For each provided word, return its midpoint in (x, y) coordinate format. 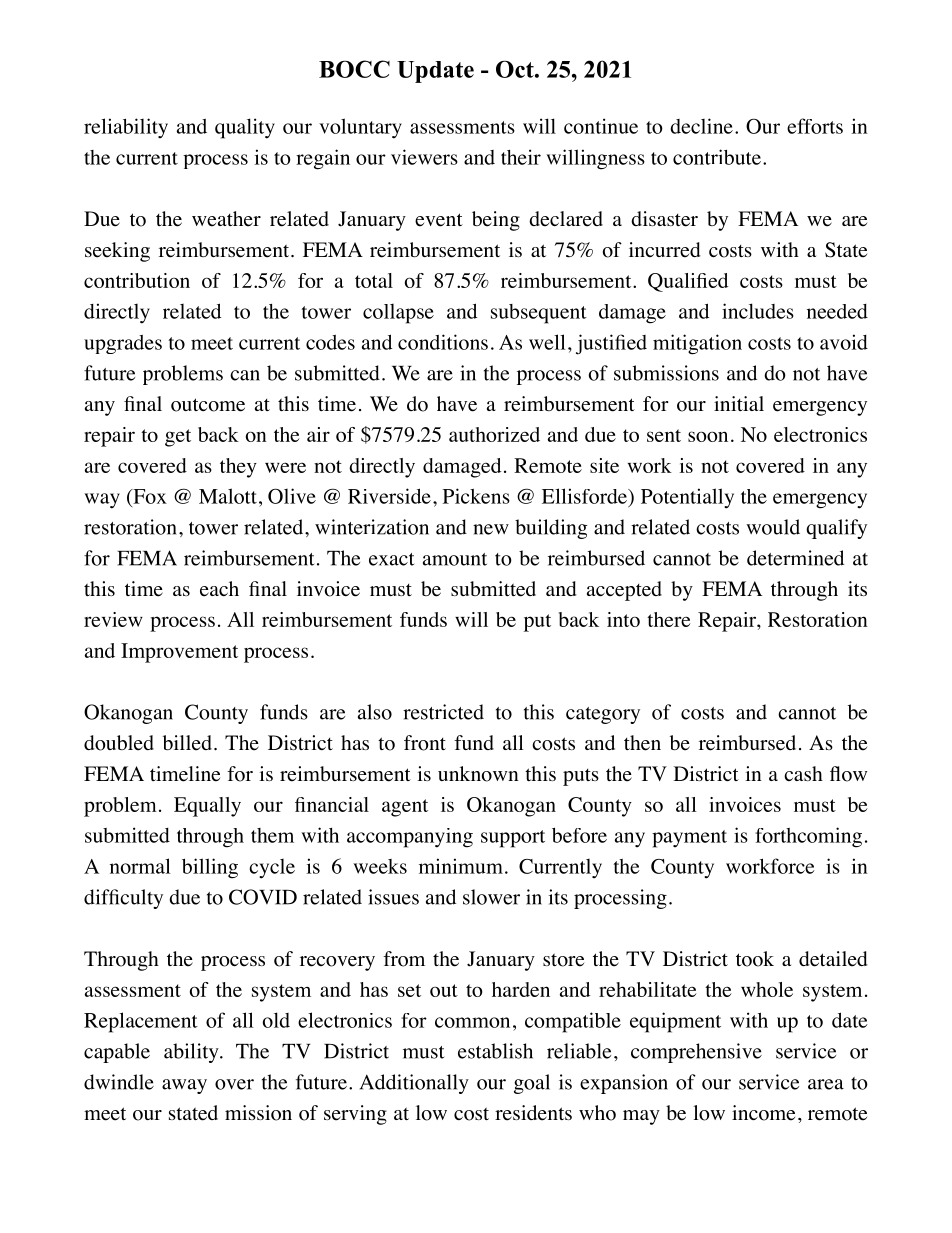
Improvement (179, 653)
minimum (461, 866)
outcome (208, 405)
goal (532, 1084)
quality (245, 128)
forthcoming (808, 837)
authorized (494, 434)
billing (210, 868)
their (521, 157)
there (669, 619)
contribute (717, 157)
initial (739, 403)
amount (455, 559)
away (184, 1086)
